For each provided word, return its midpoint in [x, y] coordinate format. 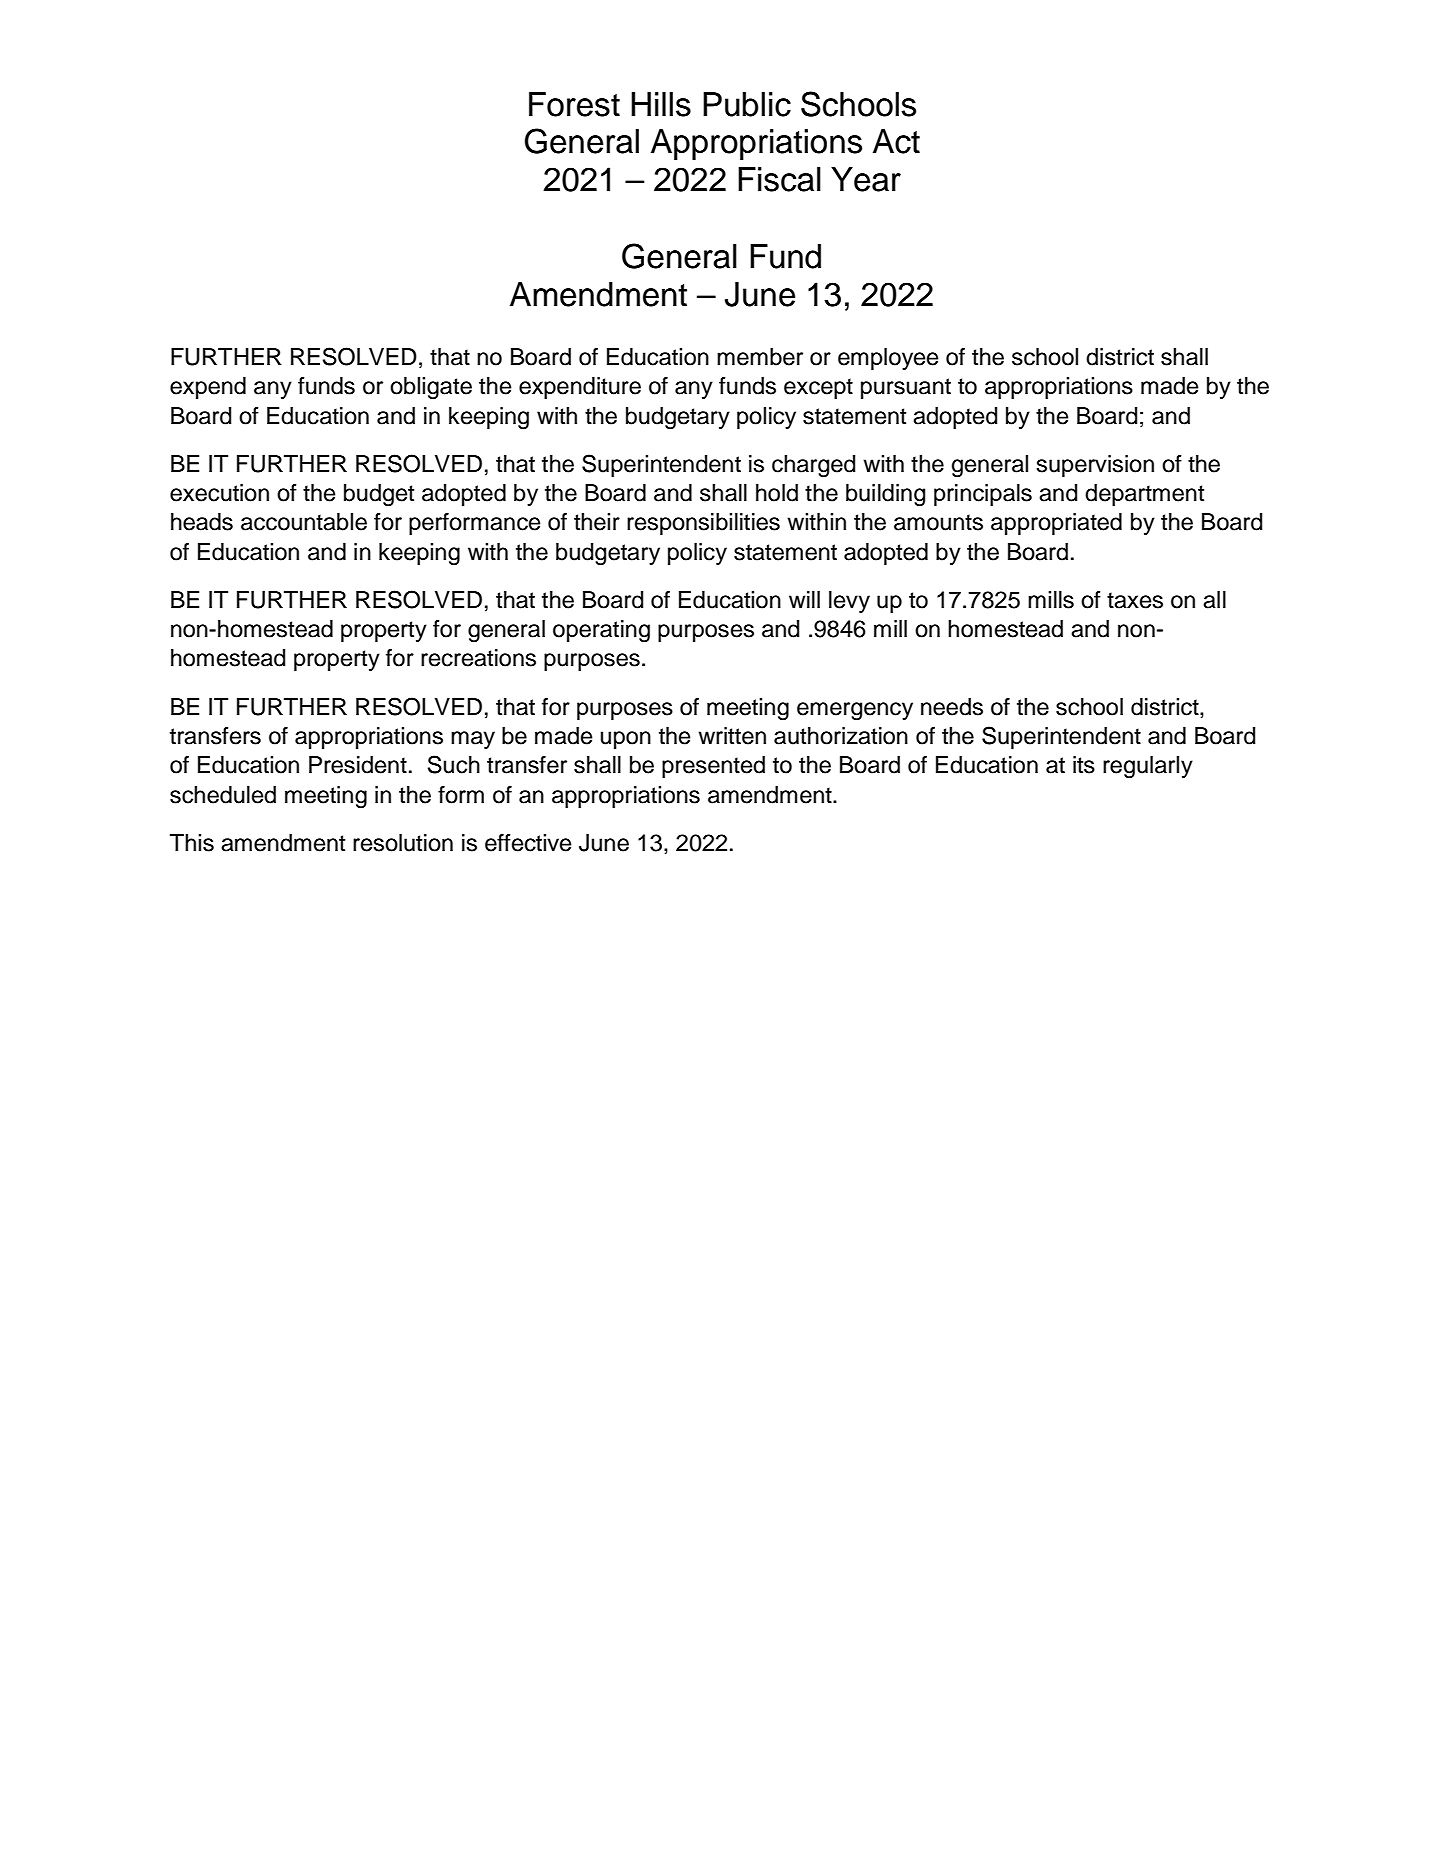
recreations [478, 658]
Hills [661, 104]
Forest [574, 104]
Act [896, 141]
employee [888, 359]
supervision [1095, 466]
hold [777, 493]
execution [219, 493]
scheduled [223, 795]
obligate [431, 388]
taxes [1135, 600]
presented [713, 767]
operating [601, 631]
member [760, 357]
